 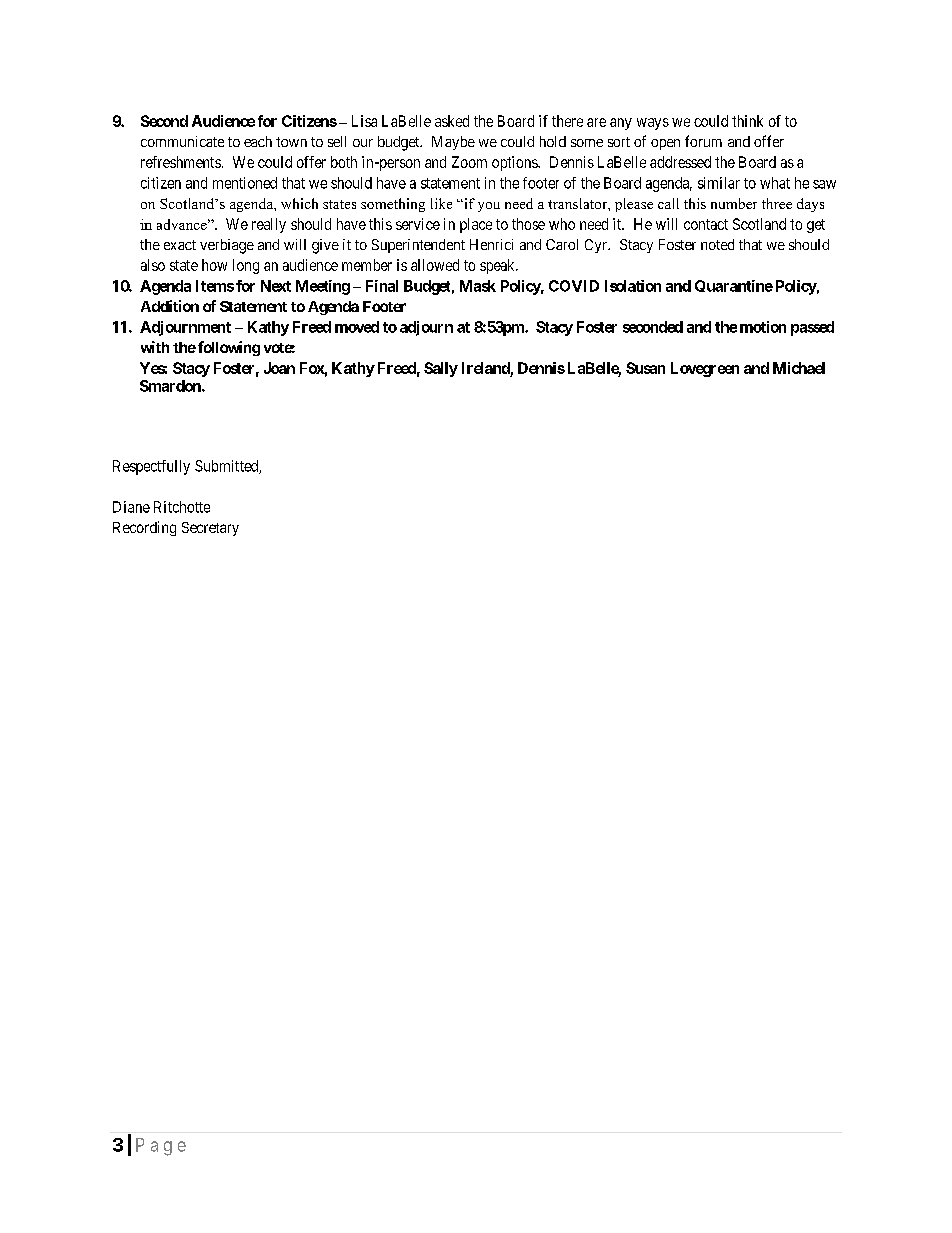 I want to click on communicate, so click(x=182, y=141).
